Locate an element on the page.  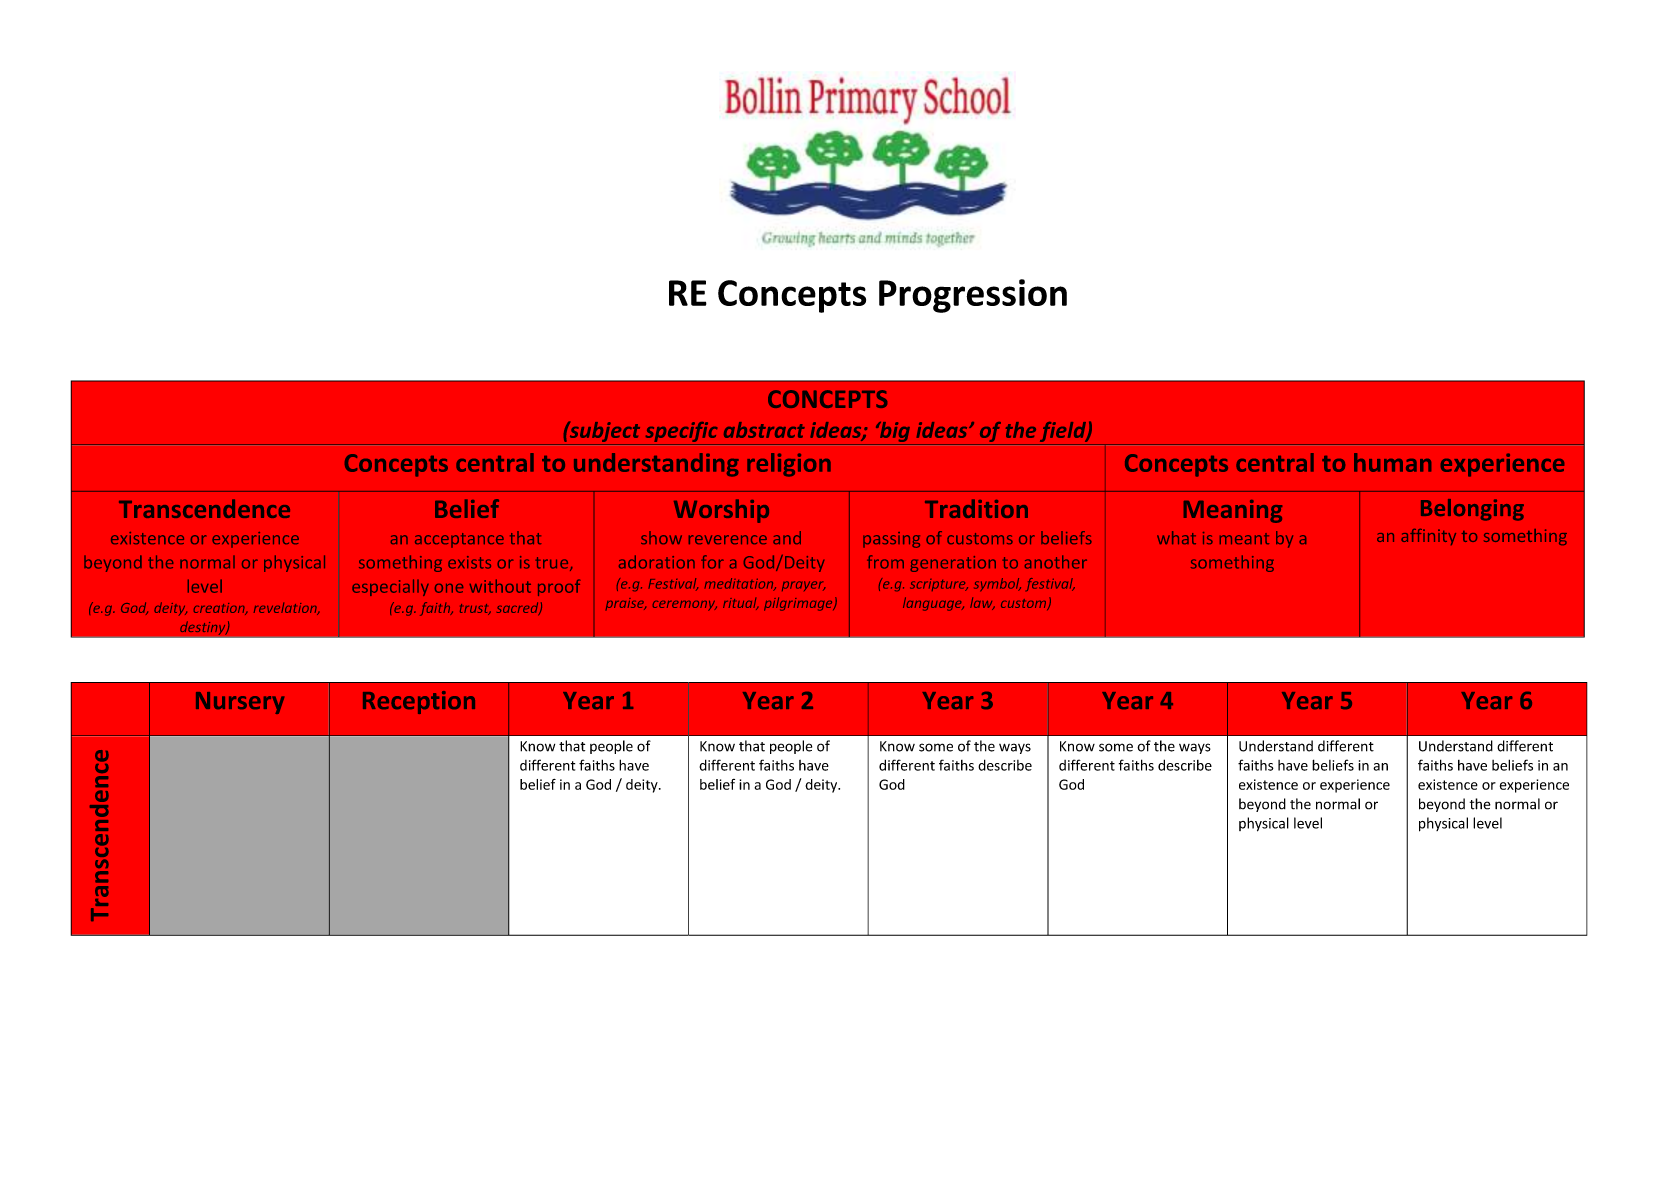
Progression is located at coordinates (973, 296).
